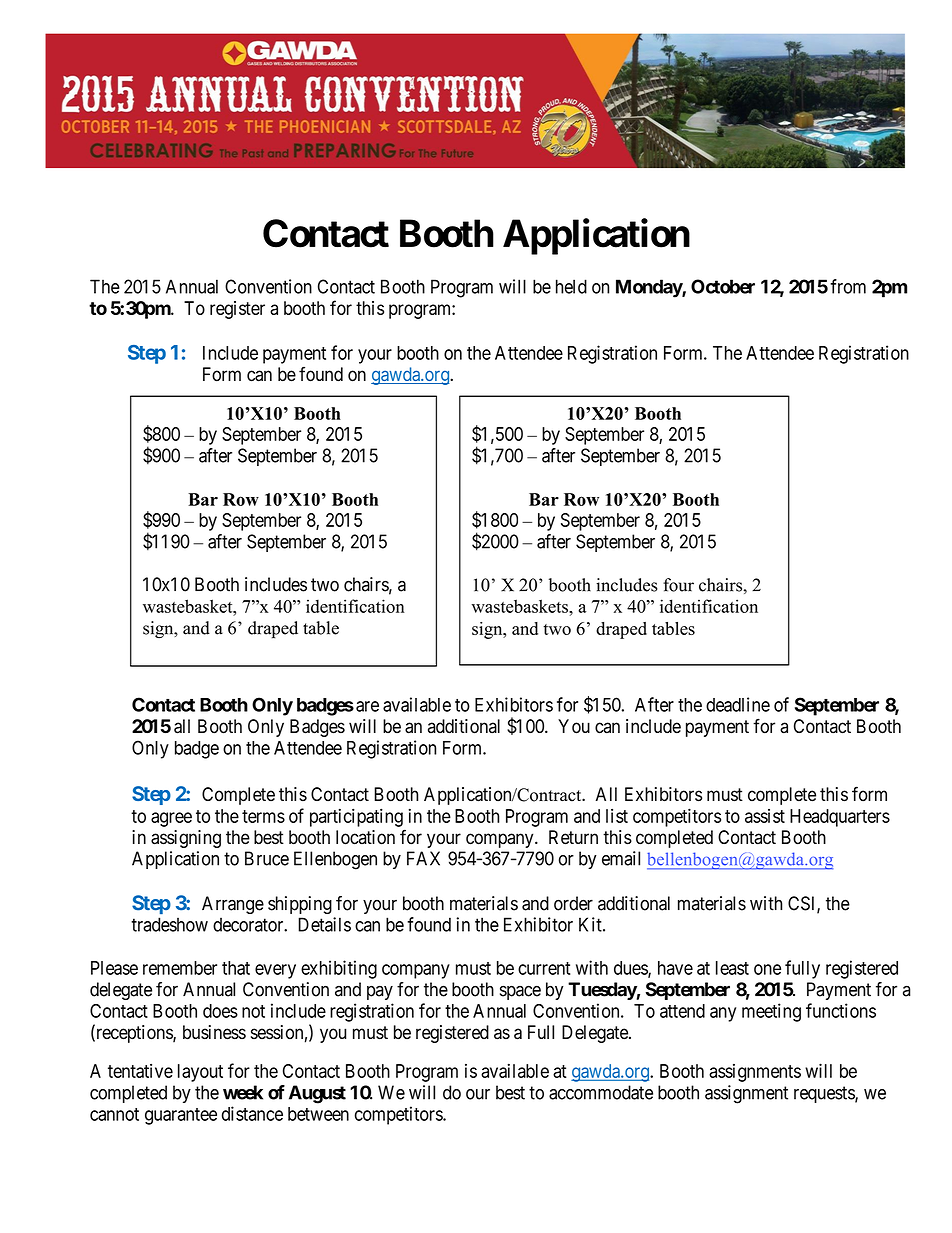 Image resolution: width=952 pixels, height=1233 pixels. Describe the element at coordinates (367, 706) in the screenshot. I see `are` at that location.
